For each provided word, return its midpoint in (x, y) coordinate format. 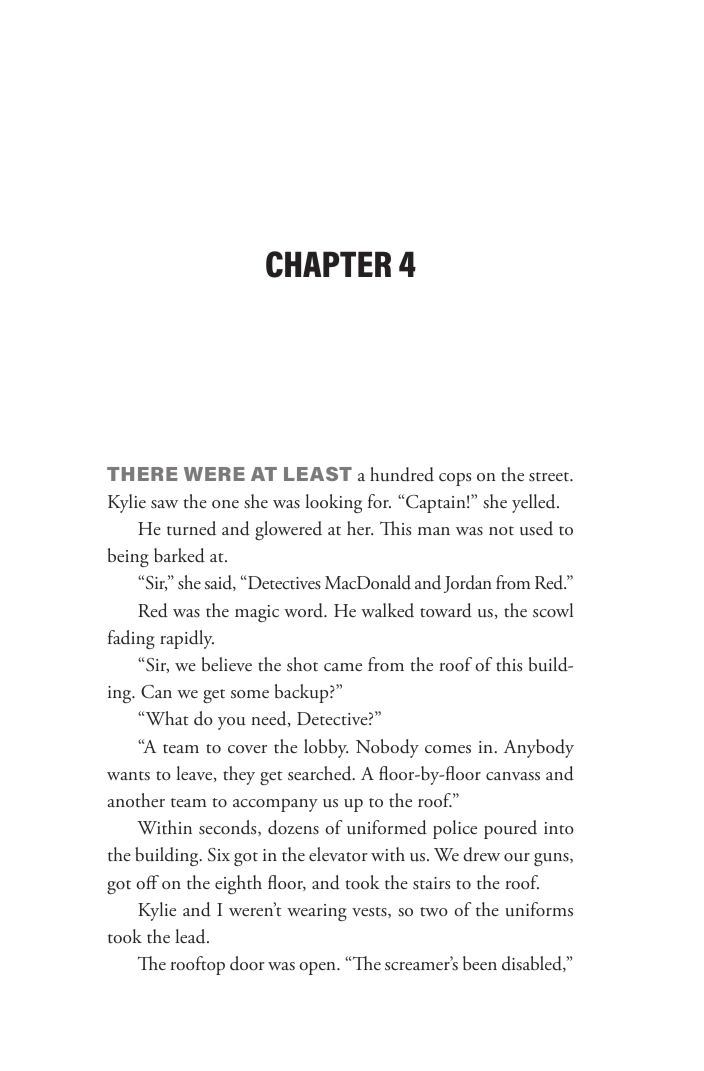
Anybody (539, 748)
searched (321, 773)
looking (334, 503)
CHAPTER (328, 264)
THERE (142, 474)
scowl (553, 610)
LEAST (318, 474)
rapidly (187, 639)
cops (455, 479)
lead (192, 936)
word (305, 610)
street (550, 477)
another (136, 800)
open (318, 968)
